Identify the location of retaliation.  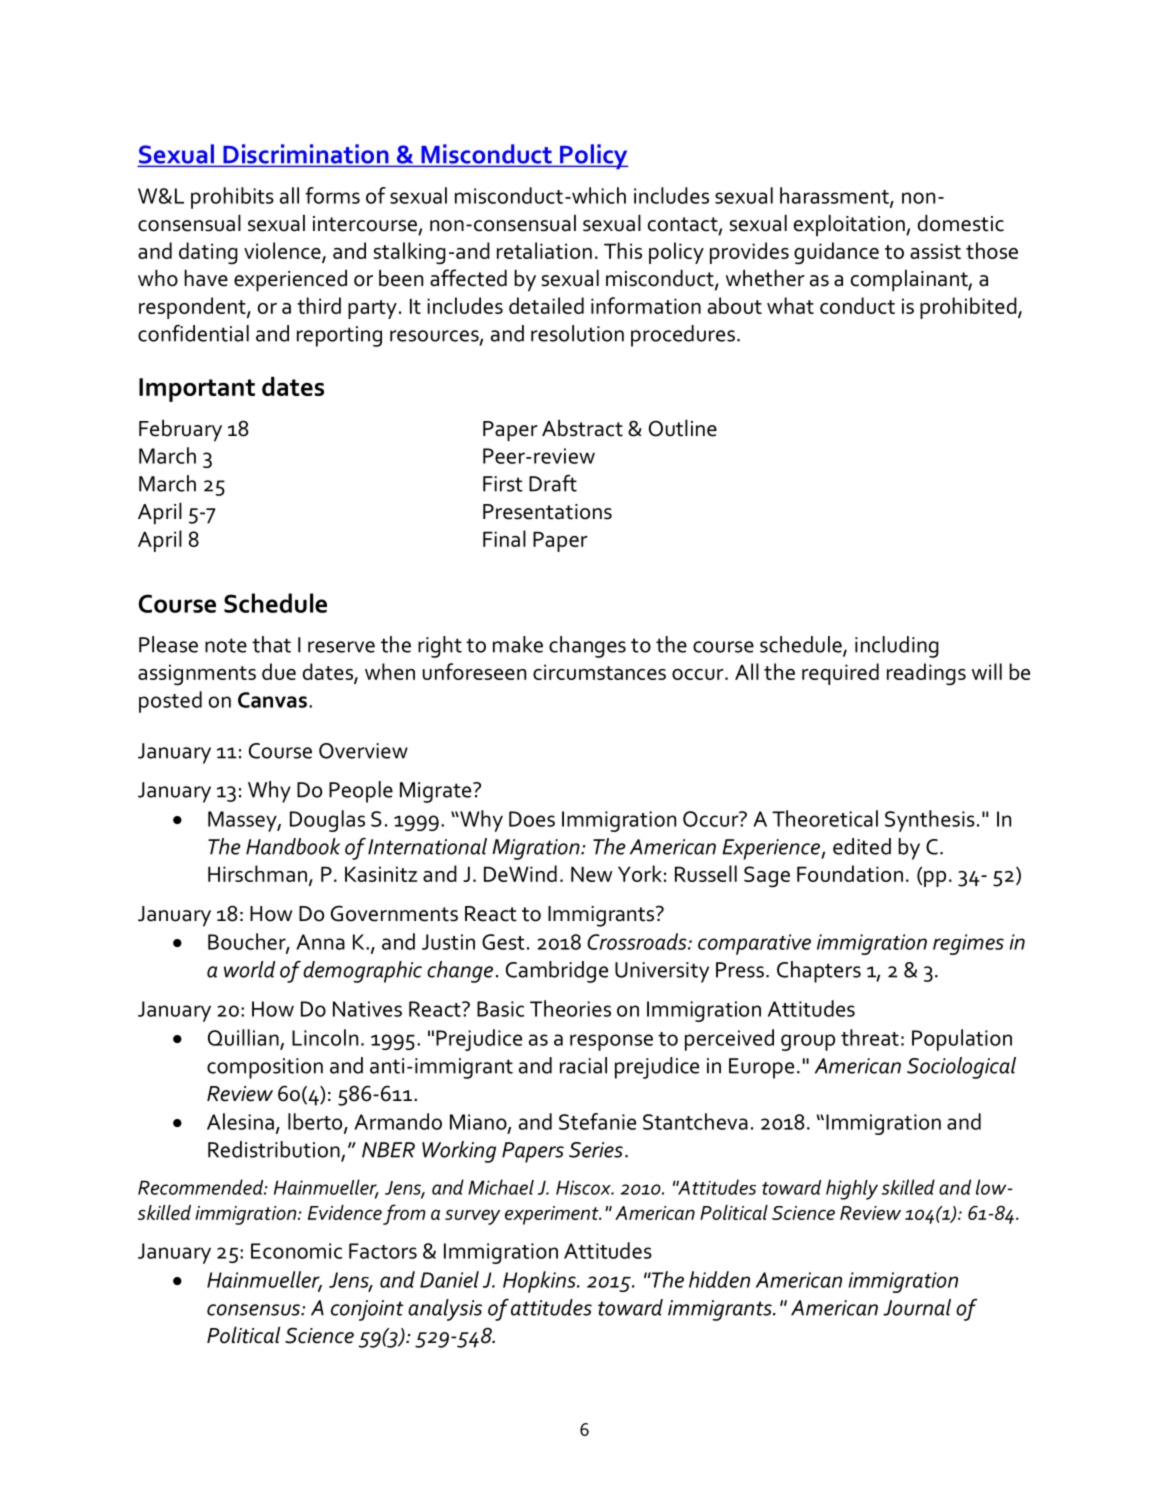
(544, 250).
